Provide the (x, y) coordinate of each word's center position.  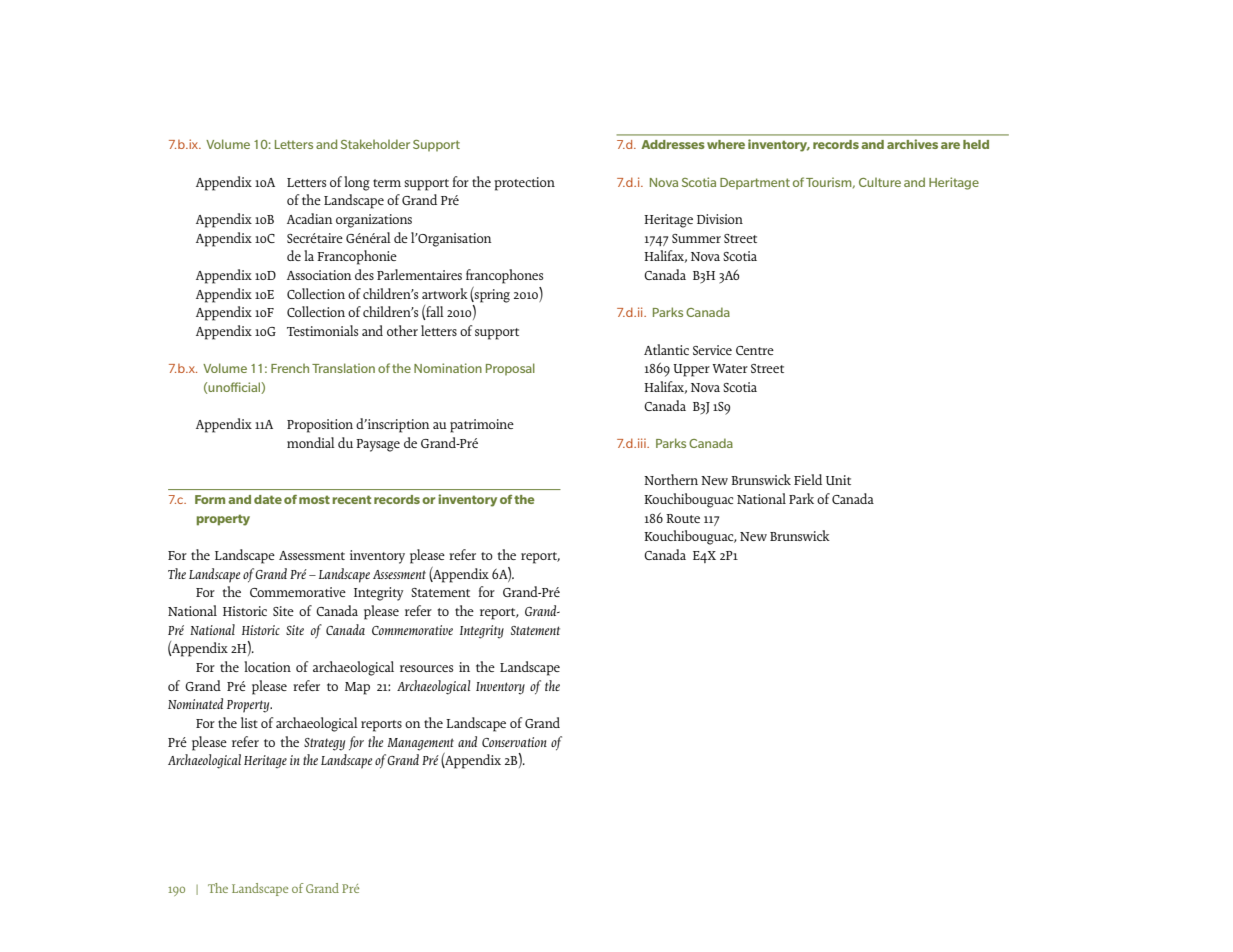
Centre (755, 350)
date (268, 499)
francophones (504, 276)
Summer (696, 238)
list (249, 722)
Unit (838, 480)
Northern (671, 479)
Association (319, 275)
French (290, 368)
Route (683, 518)
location (267, 666)
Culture (880, 182)
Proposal (510, 369)
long (357, 183)
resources (426, 668)
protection (524, 184)
